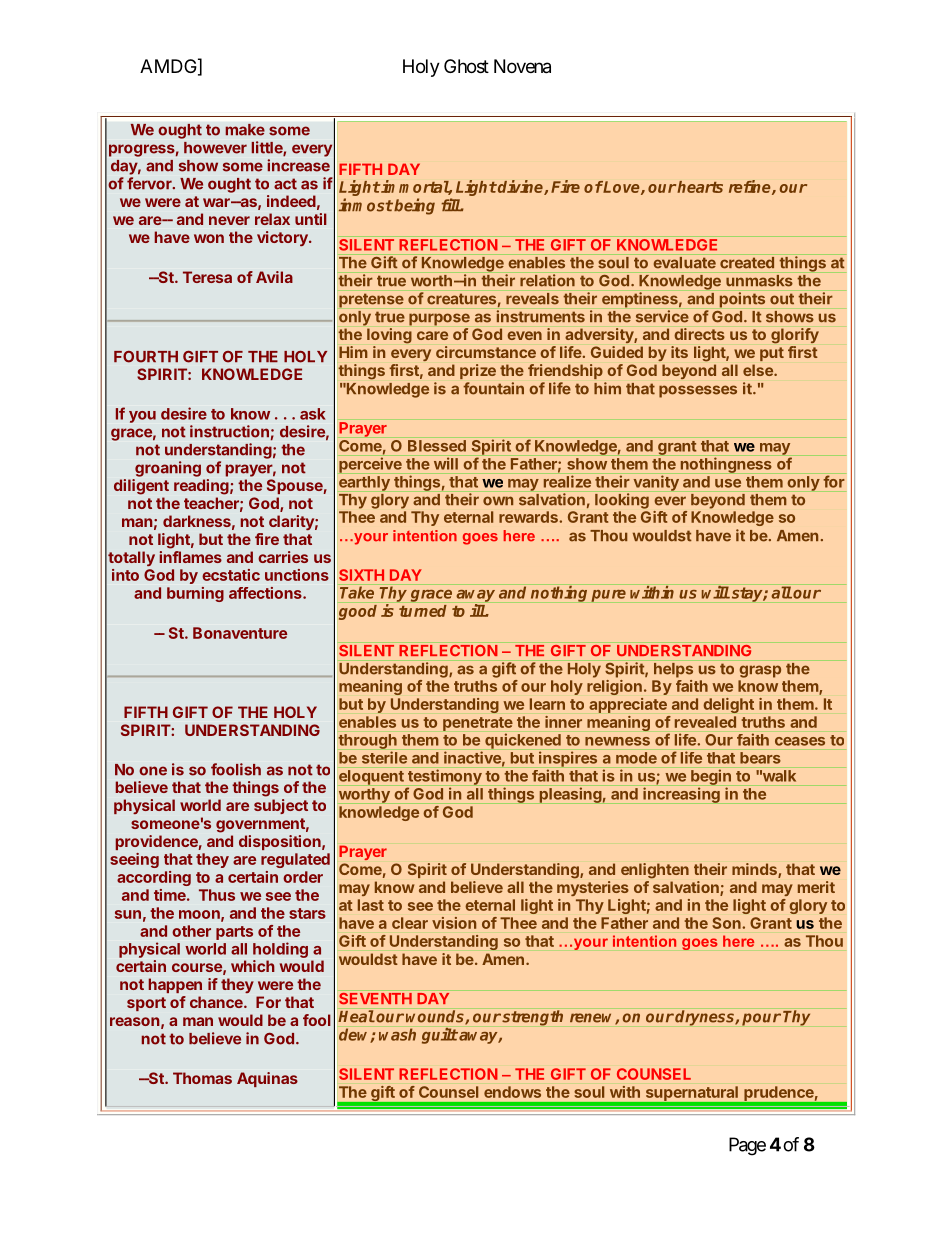 The width and height of the document is (952, 1233). Describe the element at coordinates (231, 575) in the document. I see `ecstatic` at that location.
